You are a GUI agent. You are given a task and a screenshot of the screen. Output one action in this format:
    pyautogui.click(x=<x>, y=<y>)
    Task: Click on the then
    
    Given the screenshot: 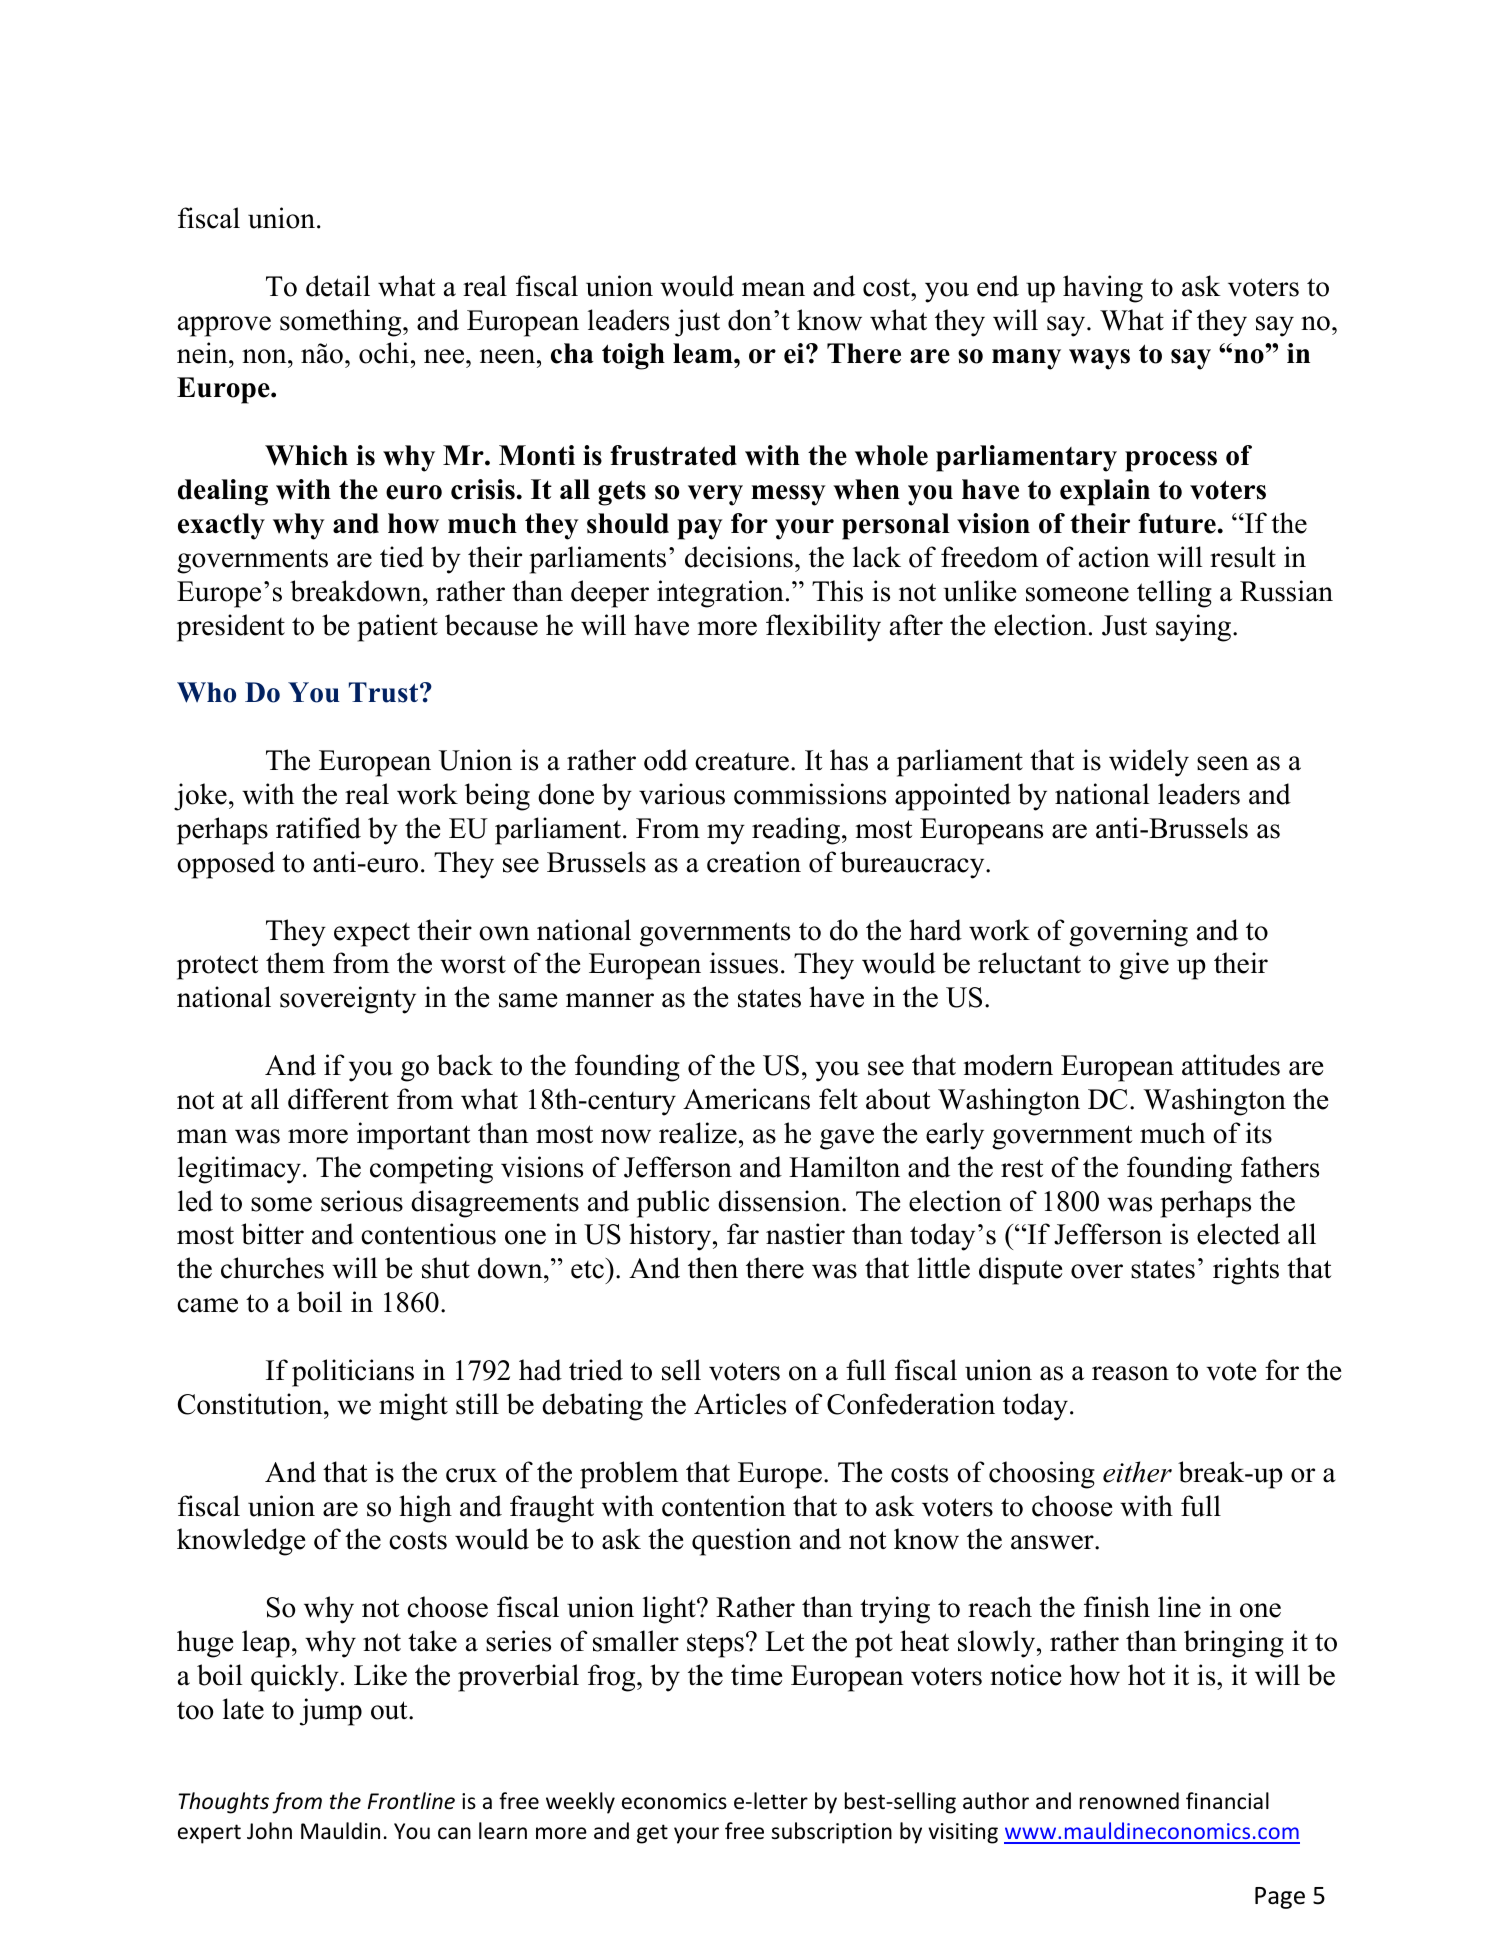 What is the action you would take?
    pyautogui.click(x=713, y=1268)
